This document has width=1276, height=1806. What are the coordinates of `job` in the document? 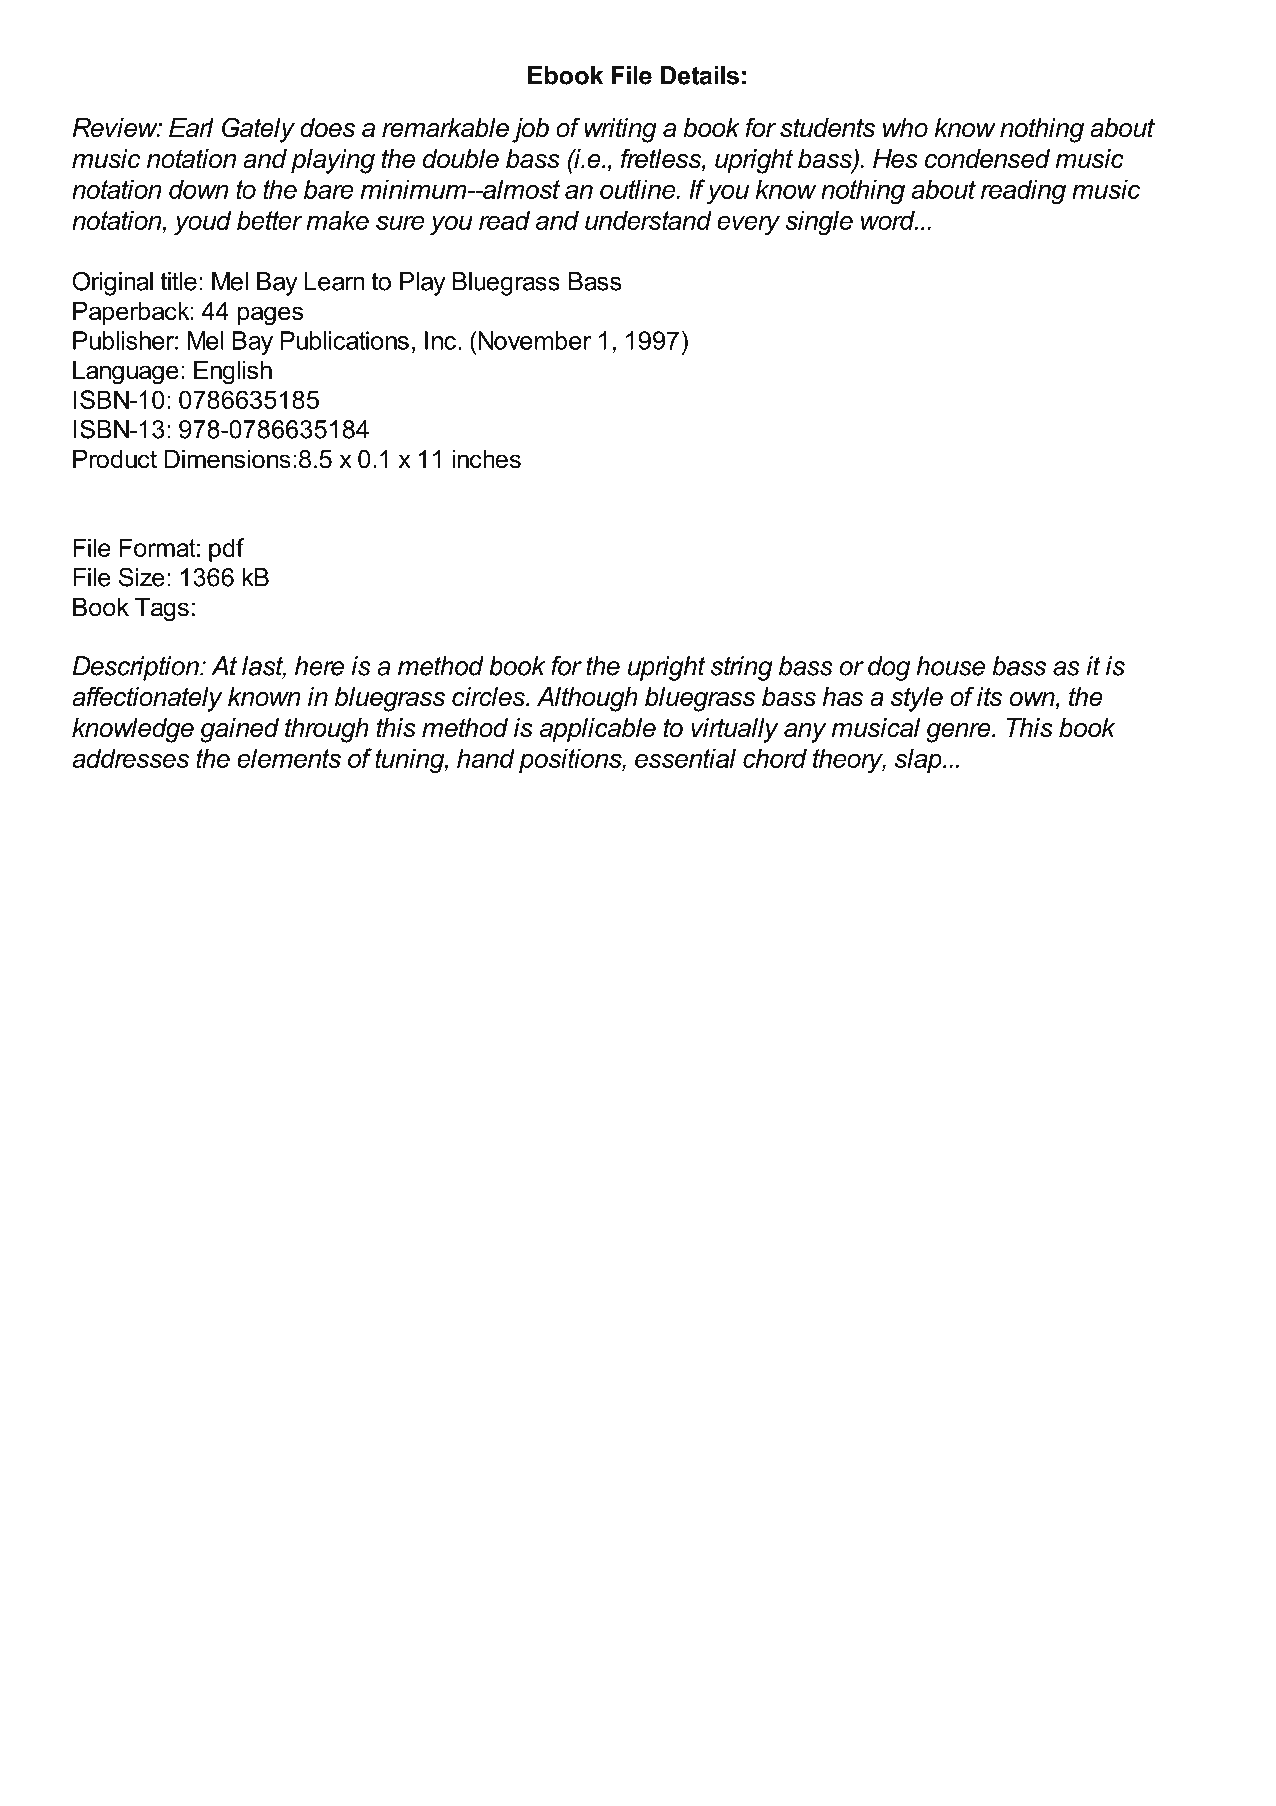 It's located at (530, 130).
